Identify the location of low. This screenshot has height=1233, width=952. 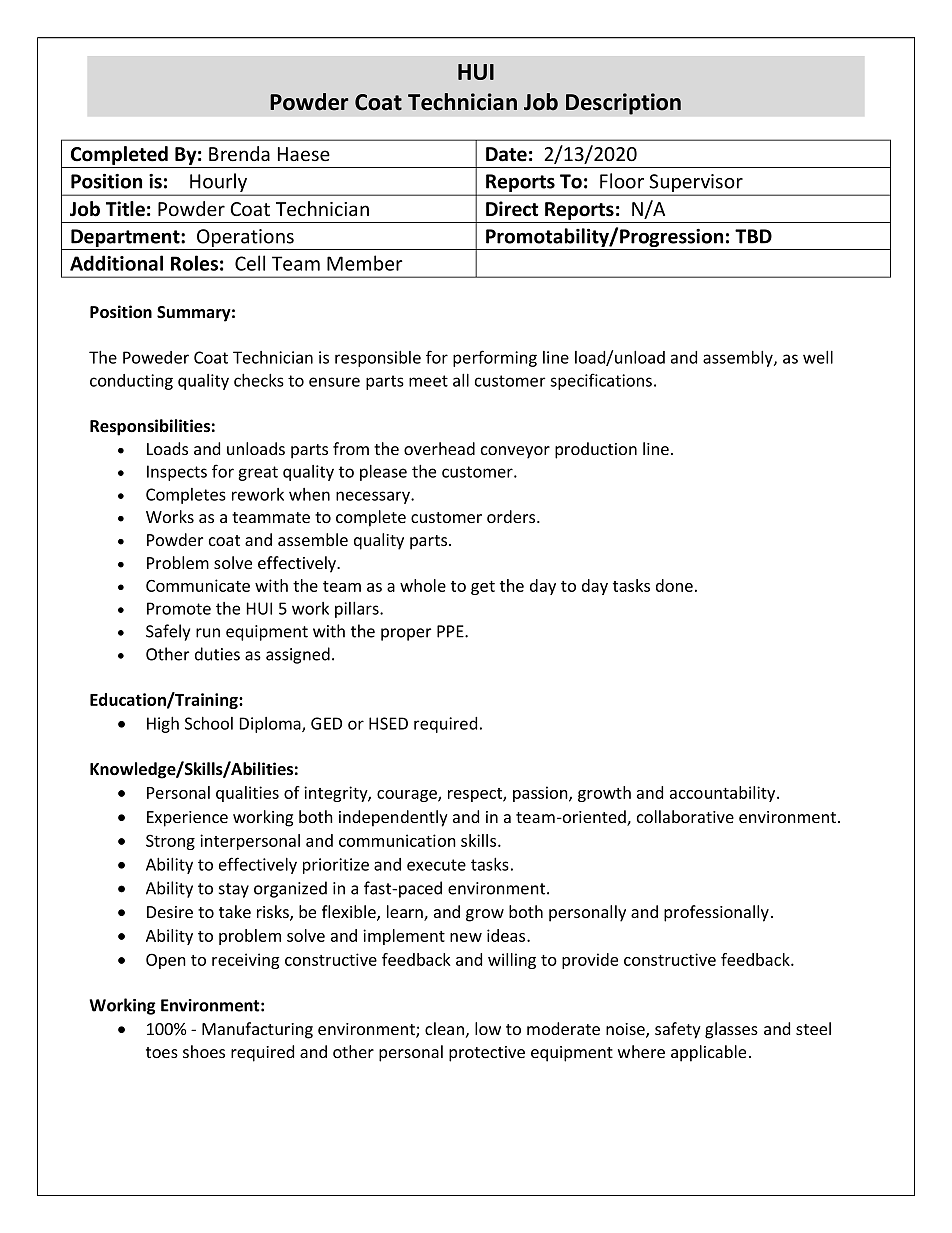
(488, 1028).
